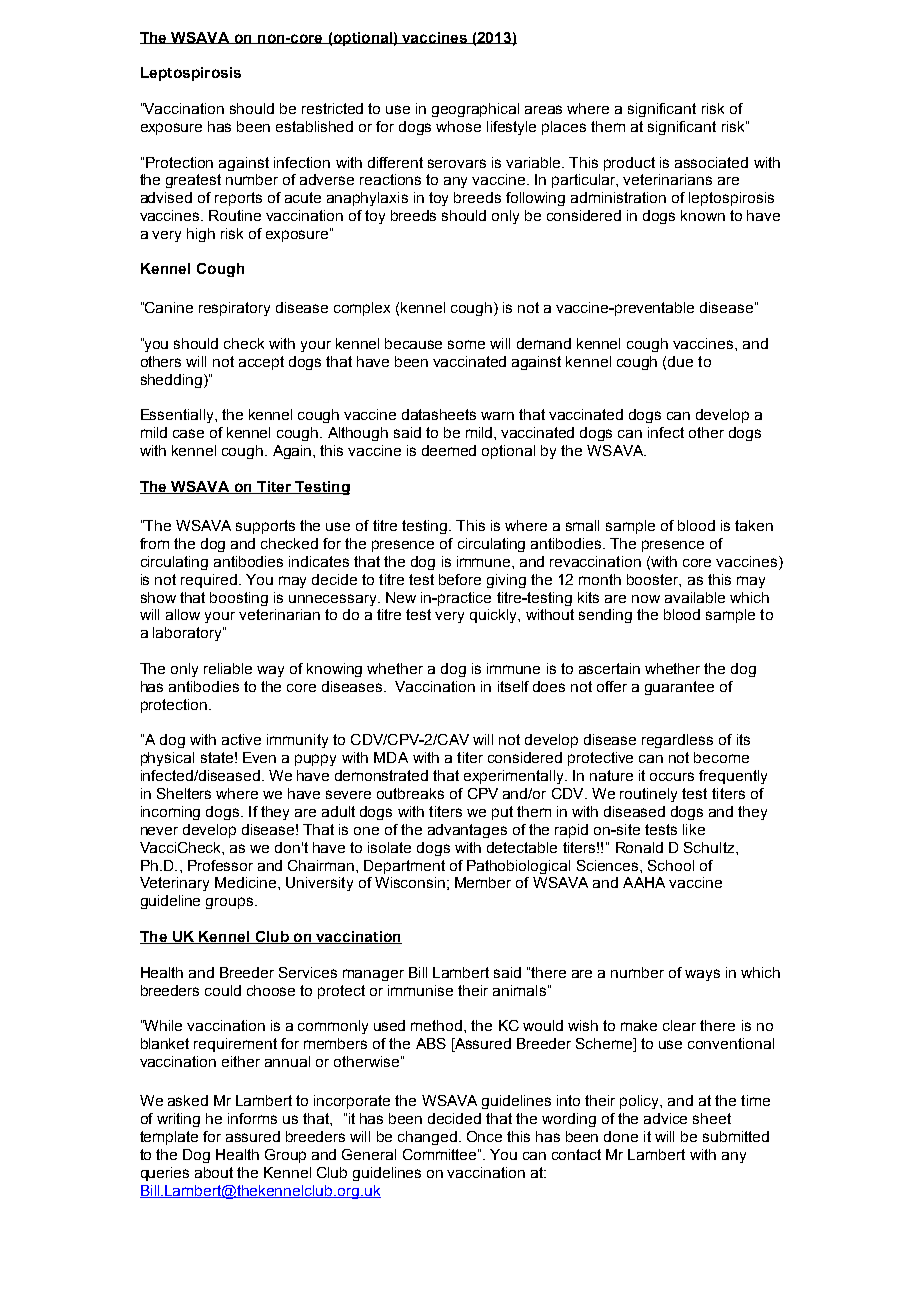 Image resolution: width=924 pixels, height=1308 pixels. What do you see at coordinates (680, 361) in the image?
I see `due` at bounding box center [680, 361].
